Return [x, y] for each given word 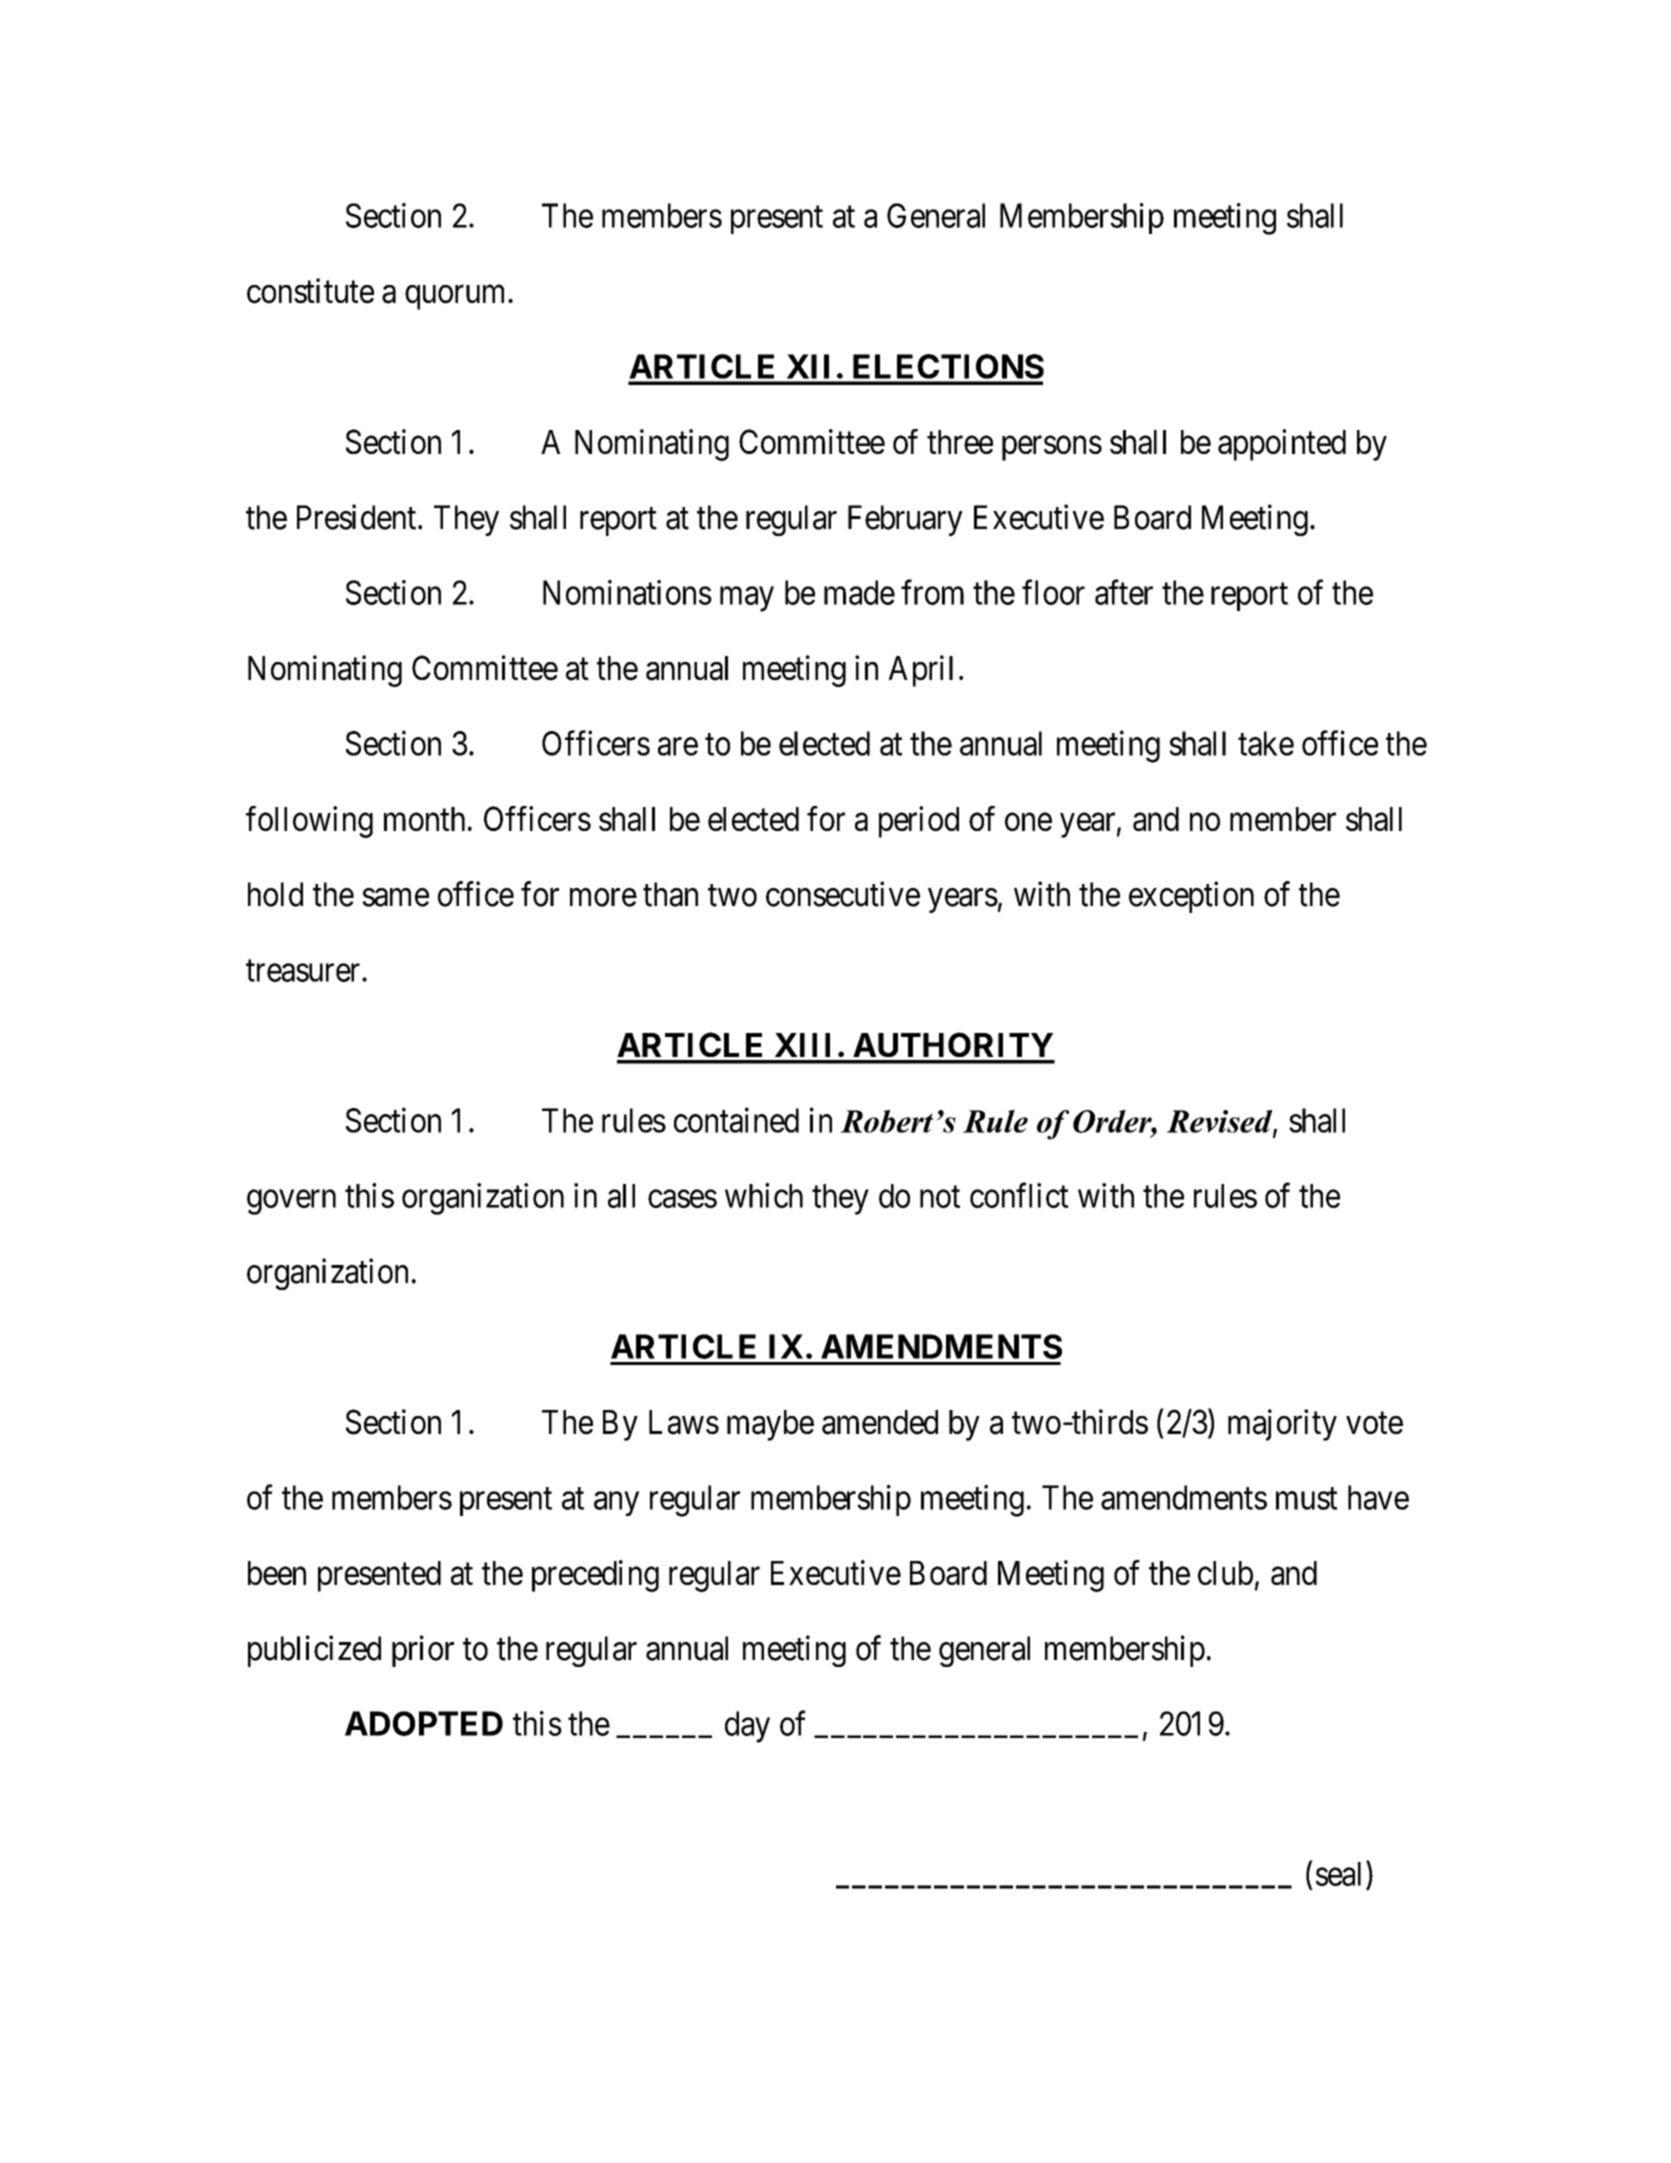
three [960, 442]
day [747, 1727]
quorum [457, 297]
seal [1338, 1874]
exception [1191, 897]
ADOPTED [424, 1723]
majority [1282, 1425]
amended [880, 1422]
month [424, 819]
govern [291, 1202]
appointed [1282, 445]
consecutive [843, 894]
